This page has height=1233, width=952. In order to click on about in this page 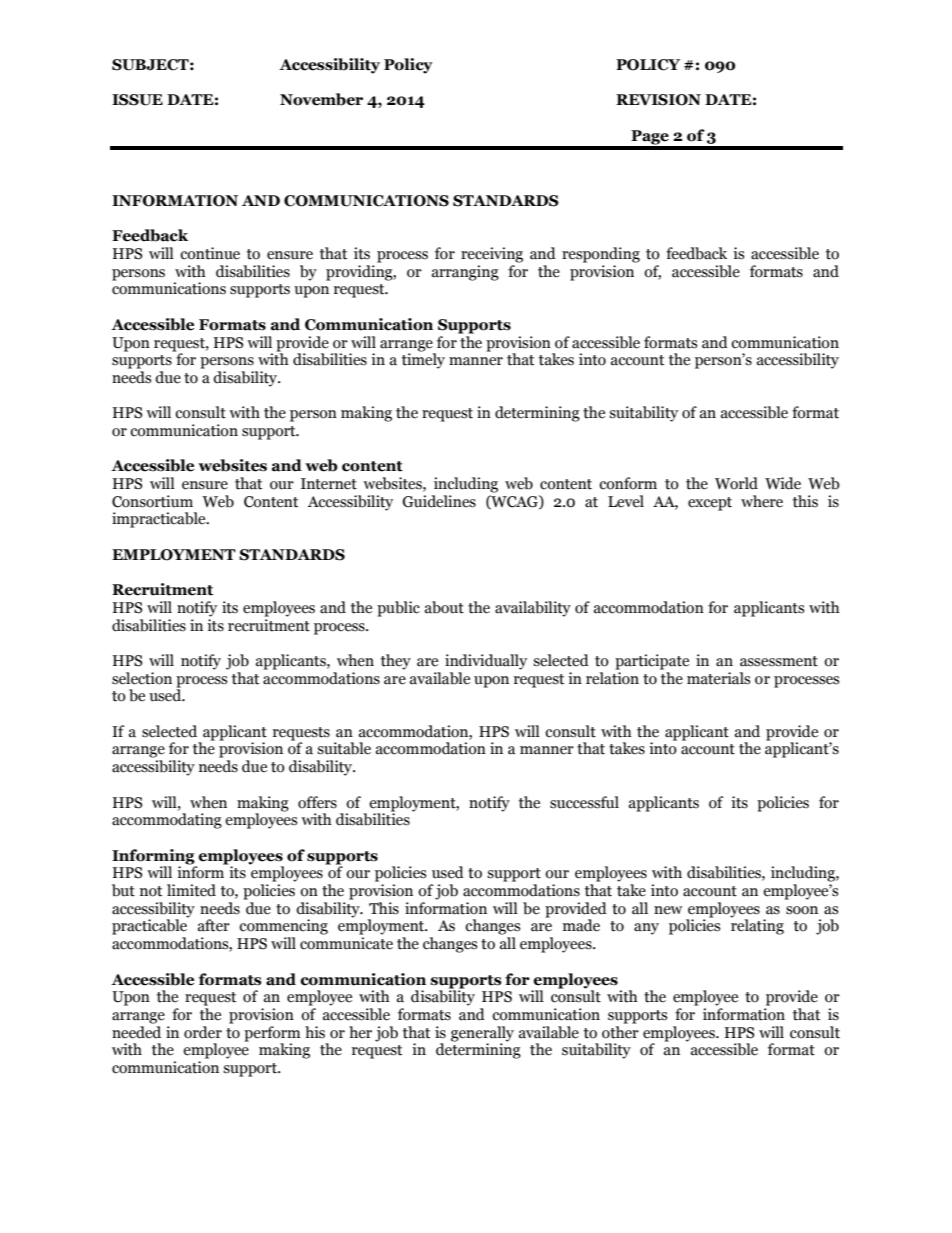, I will do `click(444, 607)`.
